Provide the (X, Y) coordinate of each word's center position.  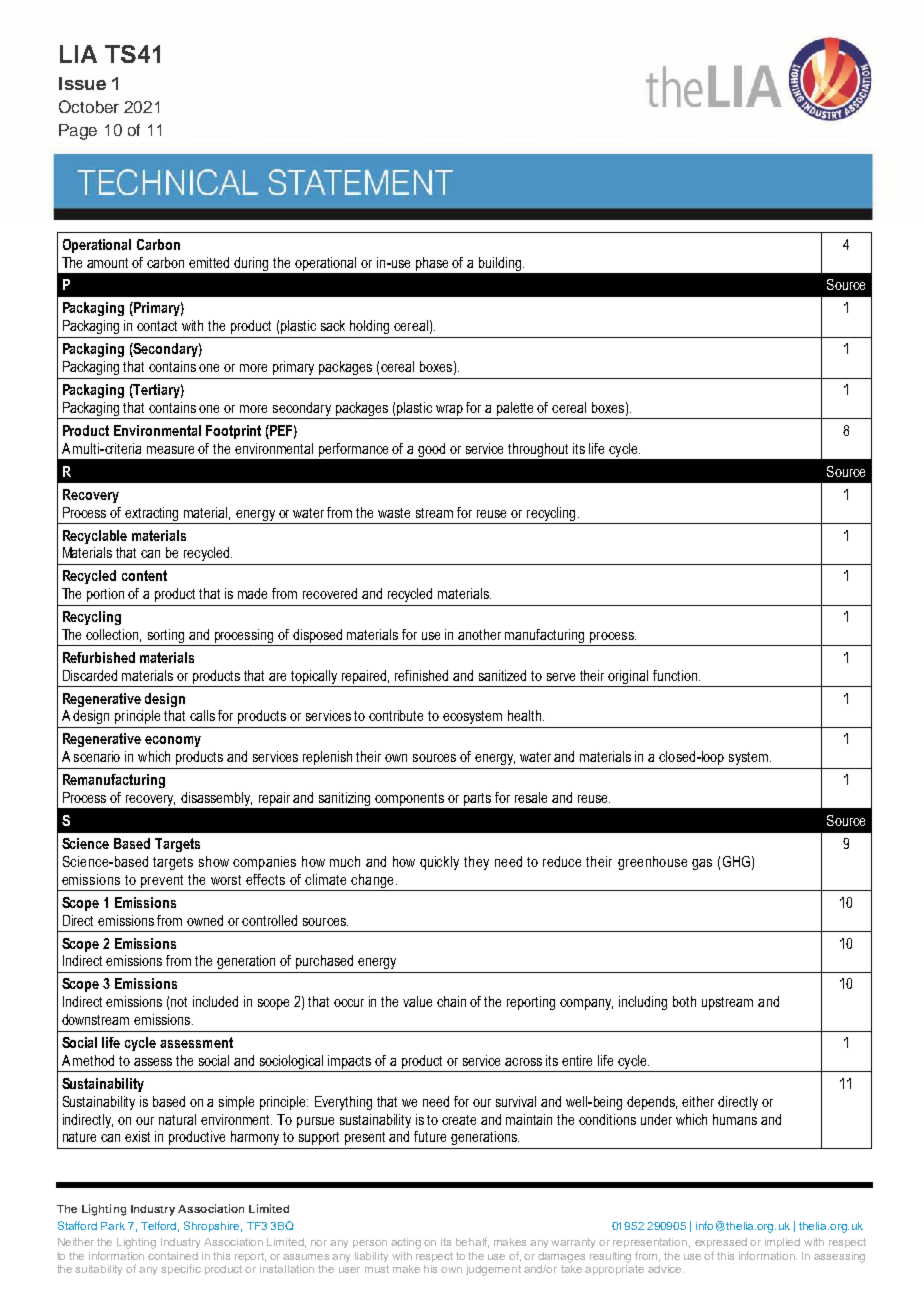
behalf (472, 1242)
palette (515, 409)
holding (369, 327)
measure (170, 450)
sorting (166, 637)
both (684, 1001)
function (676, 675)
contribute (396, 715)
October (89, 106)
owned (205, 920)
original (629, 678)
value (417, 1001)
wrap (449, 410)
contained (173, 1256)
